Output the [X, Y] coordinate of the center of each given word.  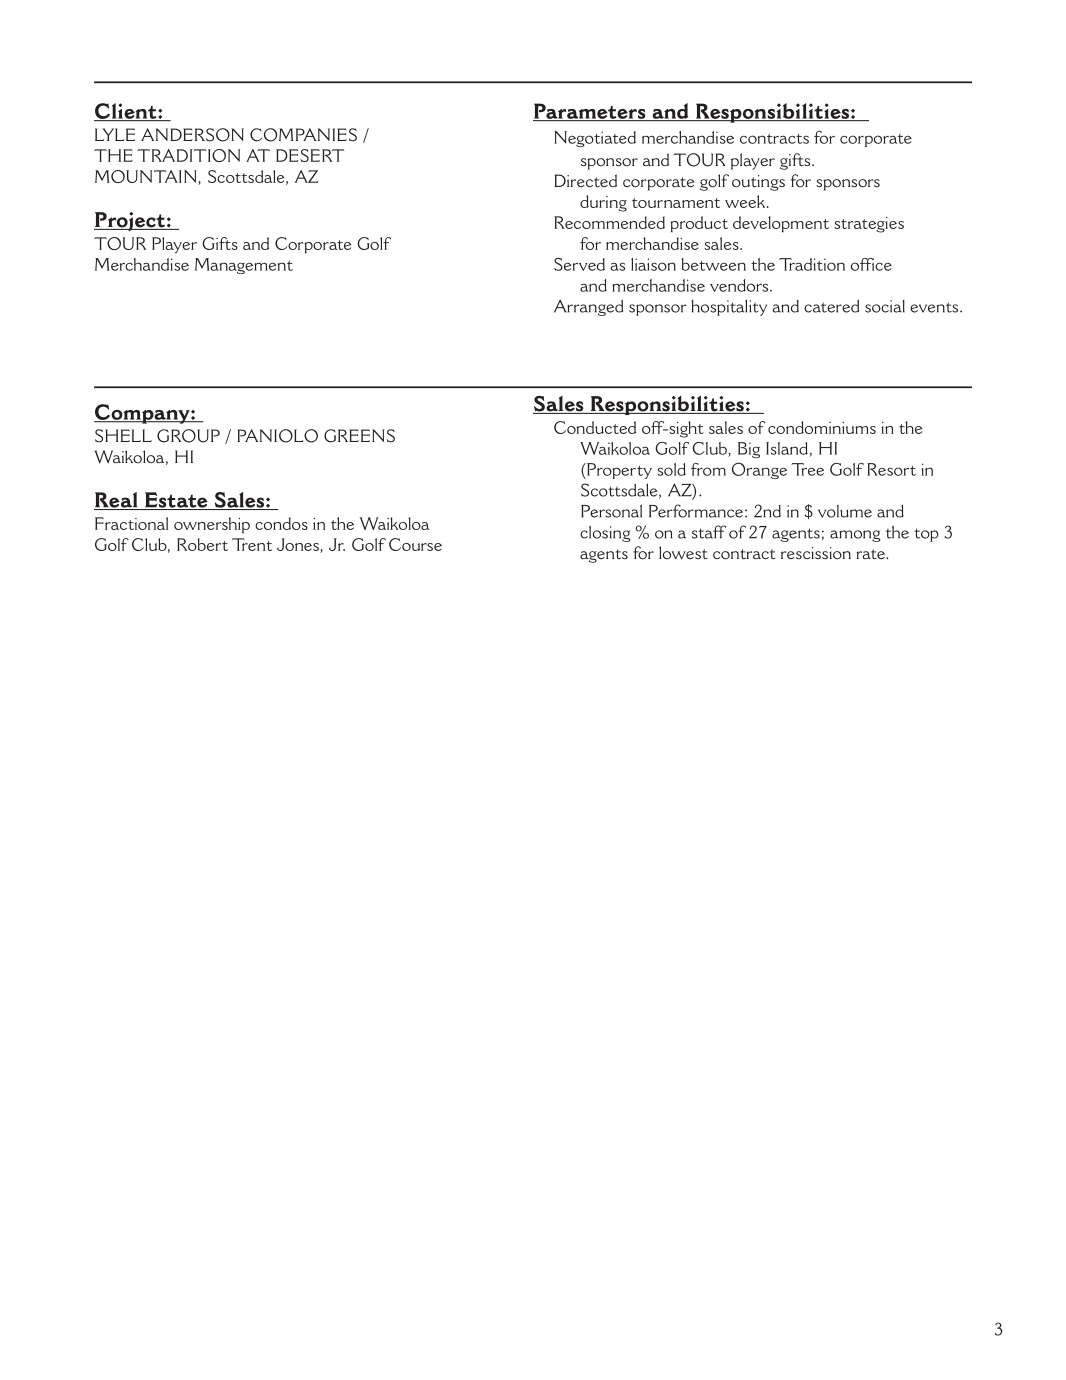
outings [758, 183]
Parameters [590, 112]
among [855, 536]
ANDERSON [192, 135]
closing [605, 533]
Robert [202, 544]
